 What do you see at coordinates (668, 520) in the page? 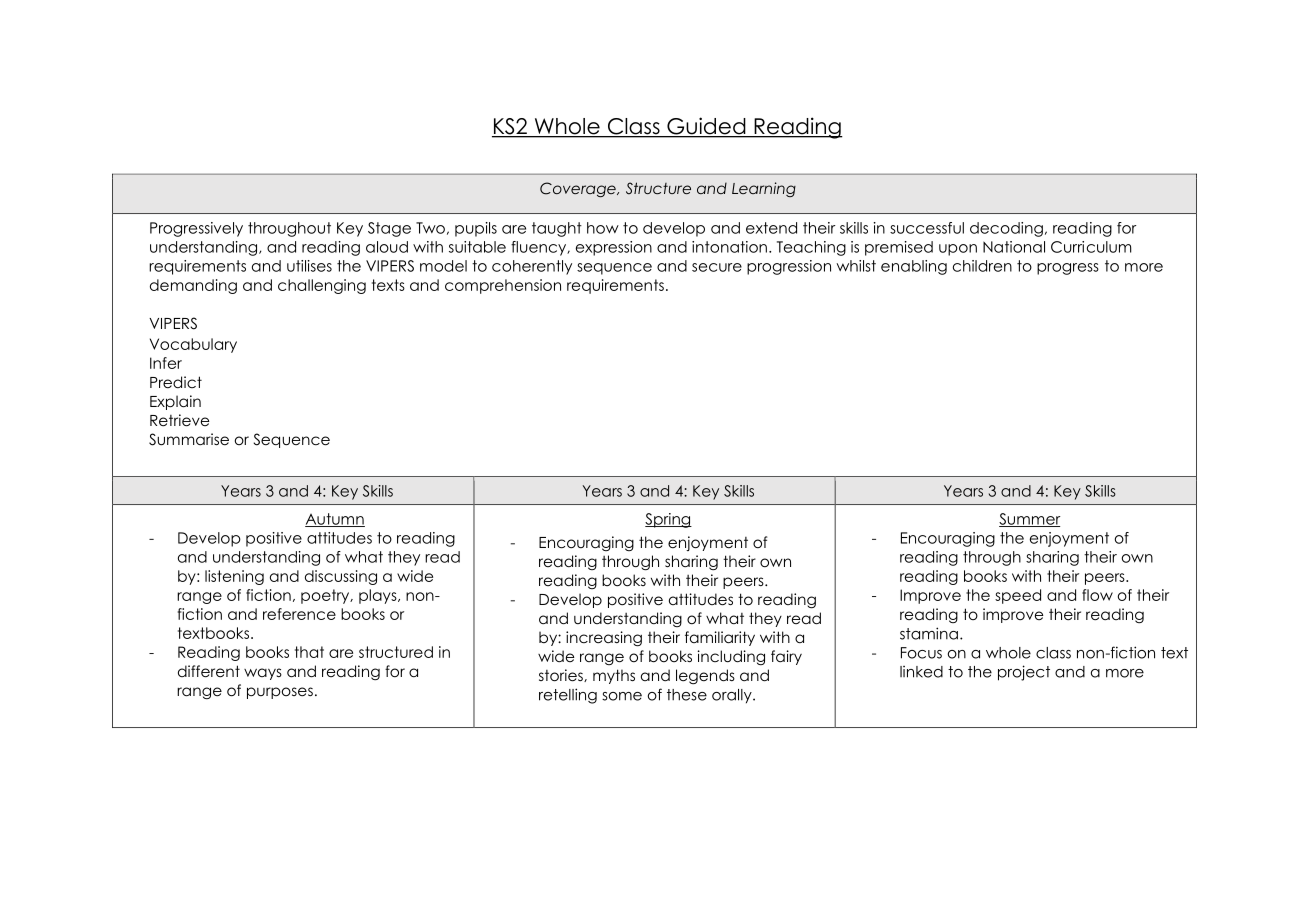
I see `Spring` at bounding box center [668, 520].
